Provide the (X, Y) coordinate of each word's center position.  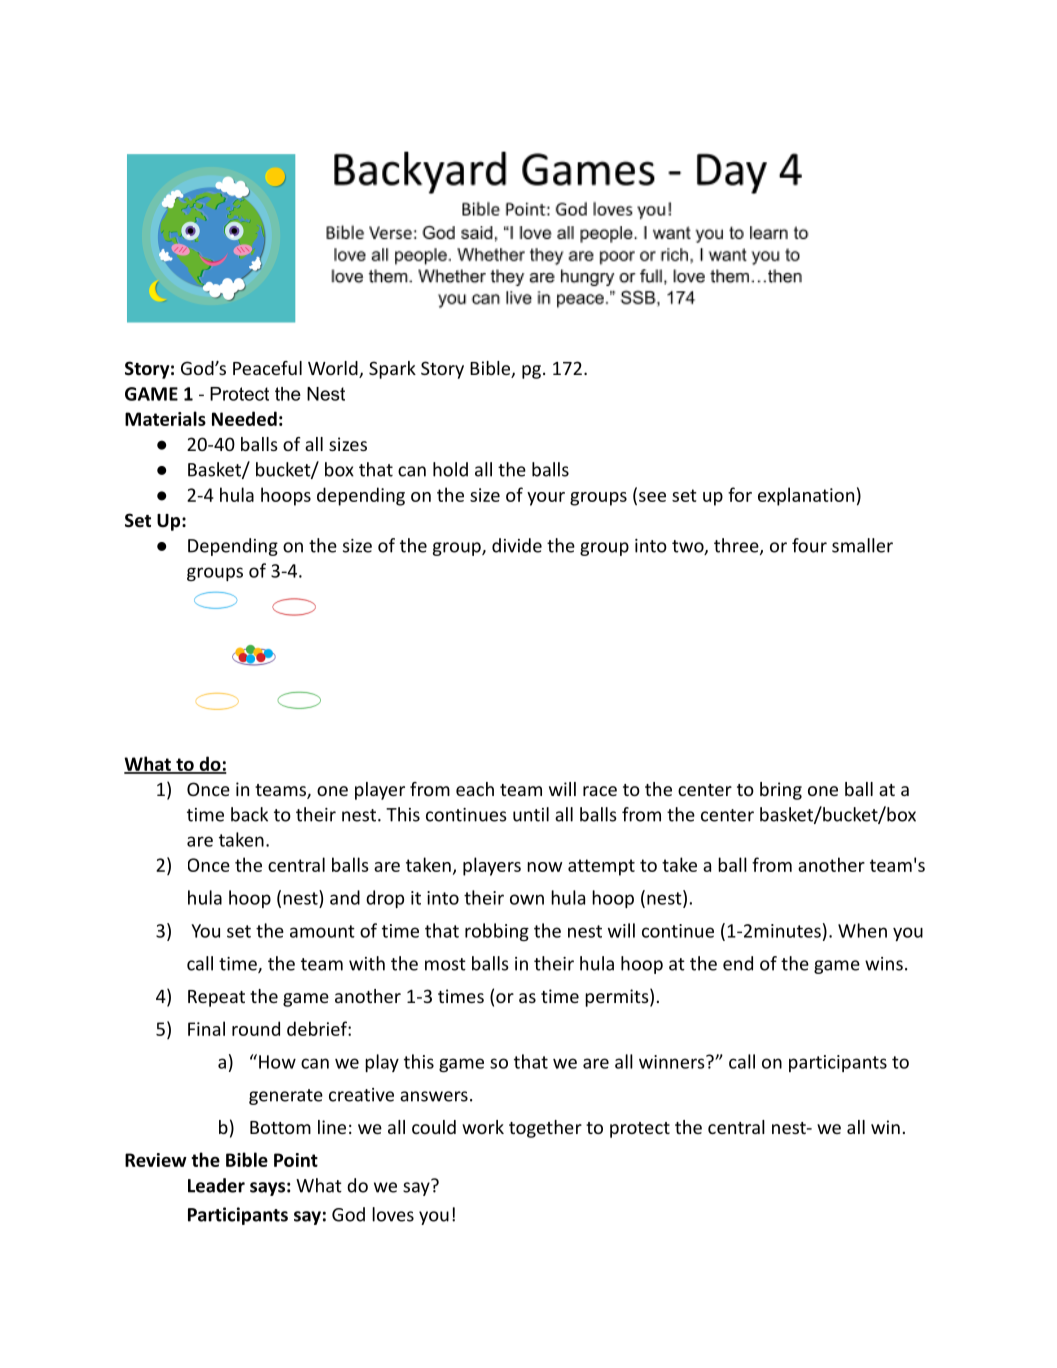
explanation (806, 496)
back (249, 814)
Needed (244, 418)
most (445, 964)
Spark (392, 370)
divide (517, 545)
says (267, 1189)
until (531, 814)
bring (781, 791)
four (809, 545)
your (546, 499)
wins (884, 964)
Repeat (216, 998)
